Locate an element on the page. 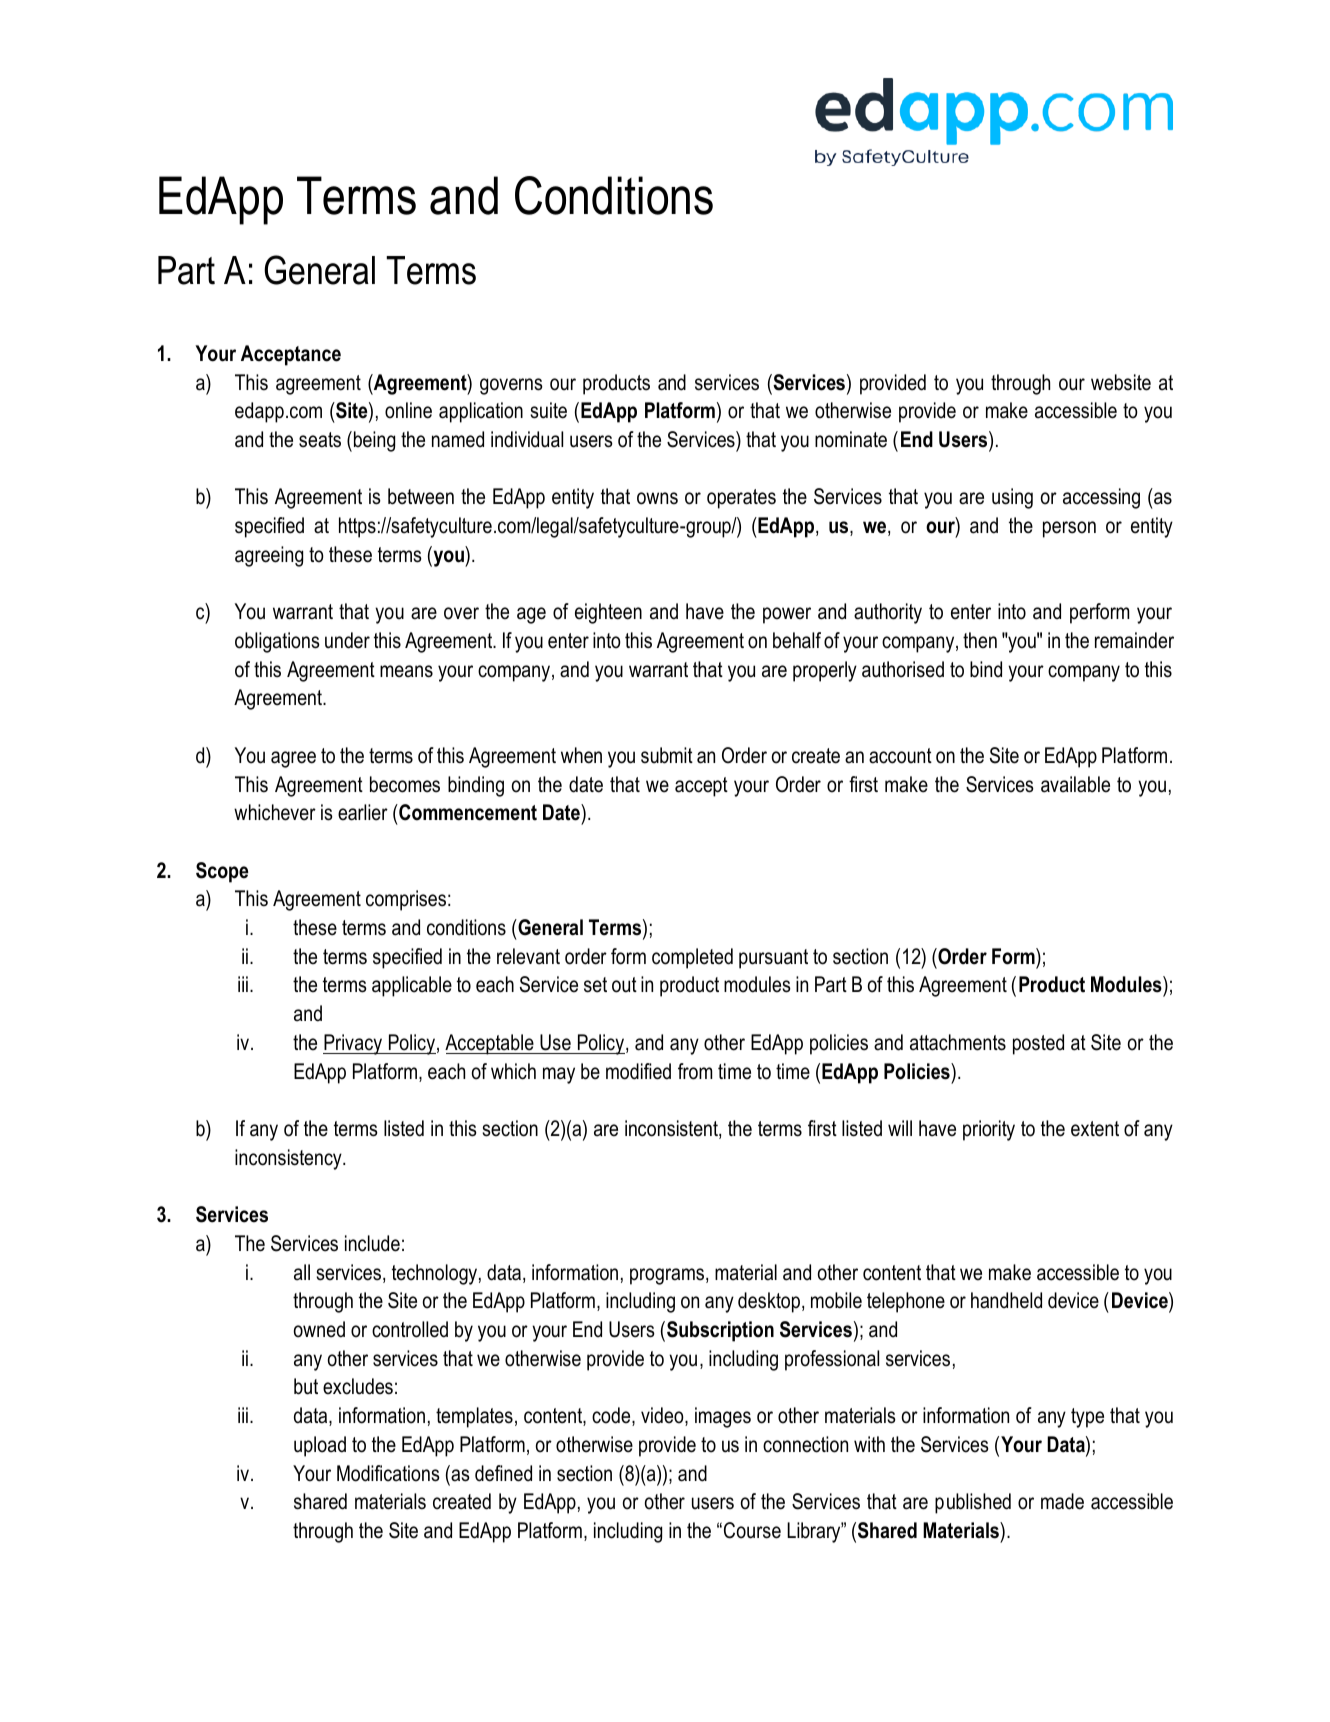  owns is located at coordinates (657, 498).
